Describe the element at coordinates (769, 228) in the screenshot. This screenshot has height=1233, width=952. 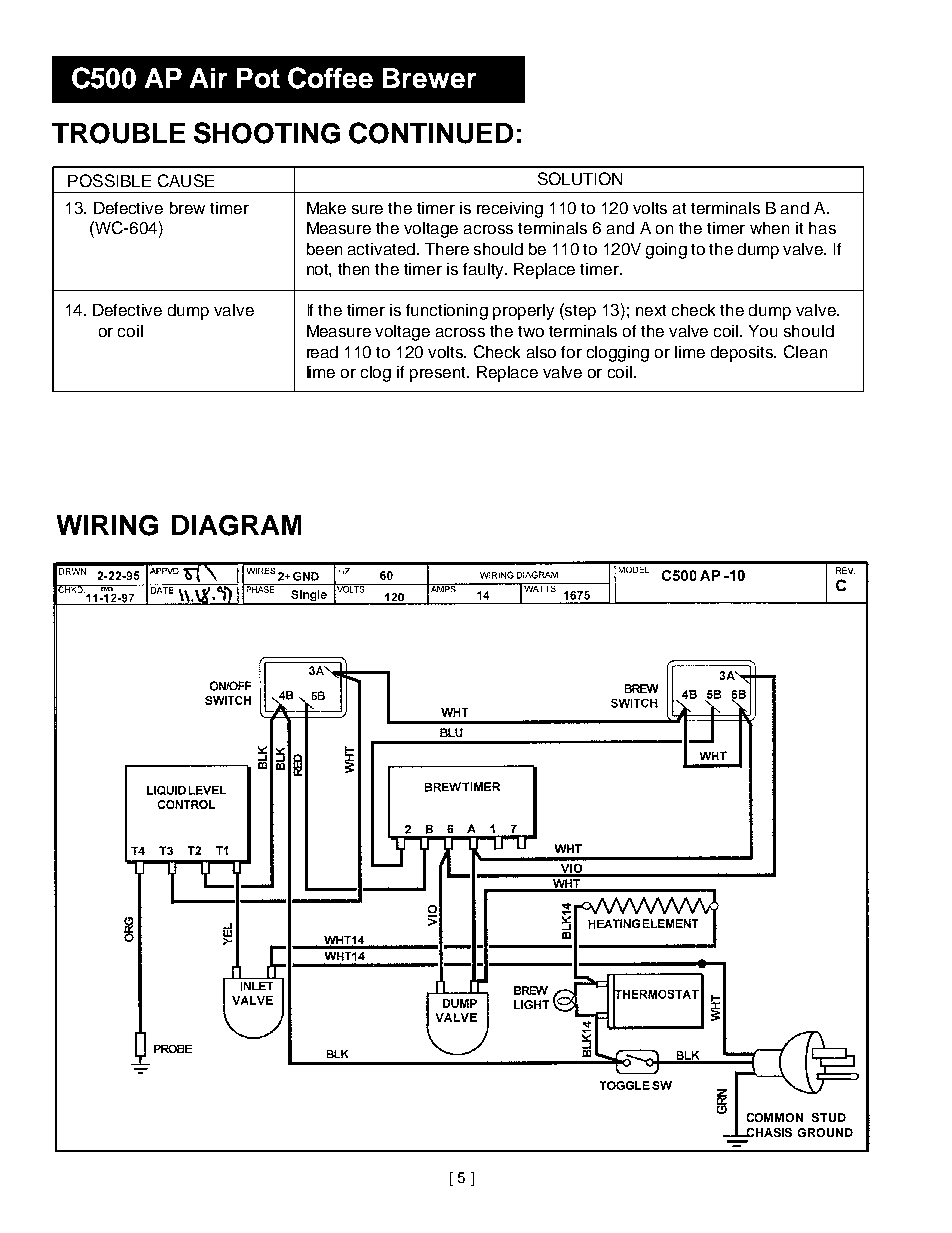
I see `when` at that location.
